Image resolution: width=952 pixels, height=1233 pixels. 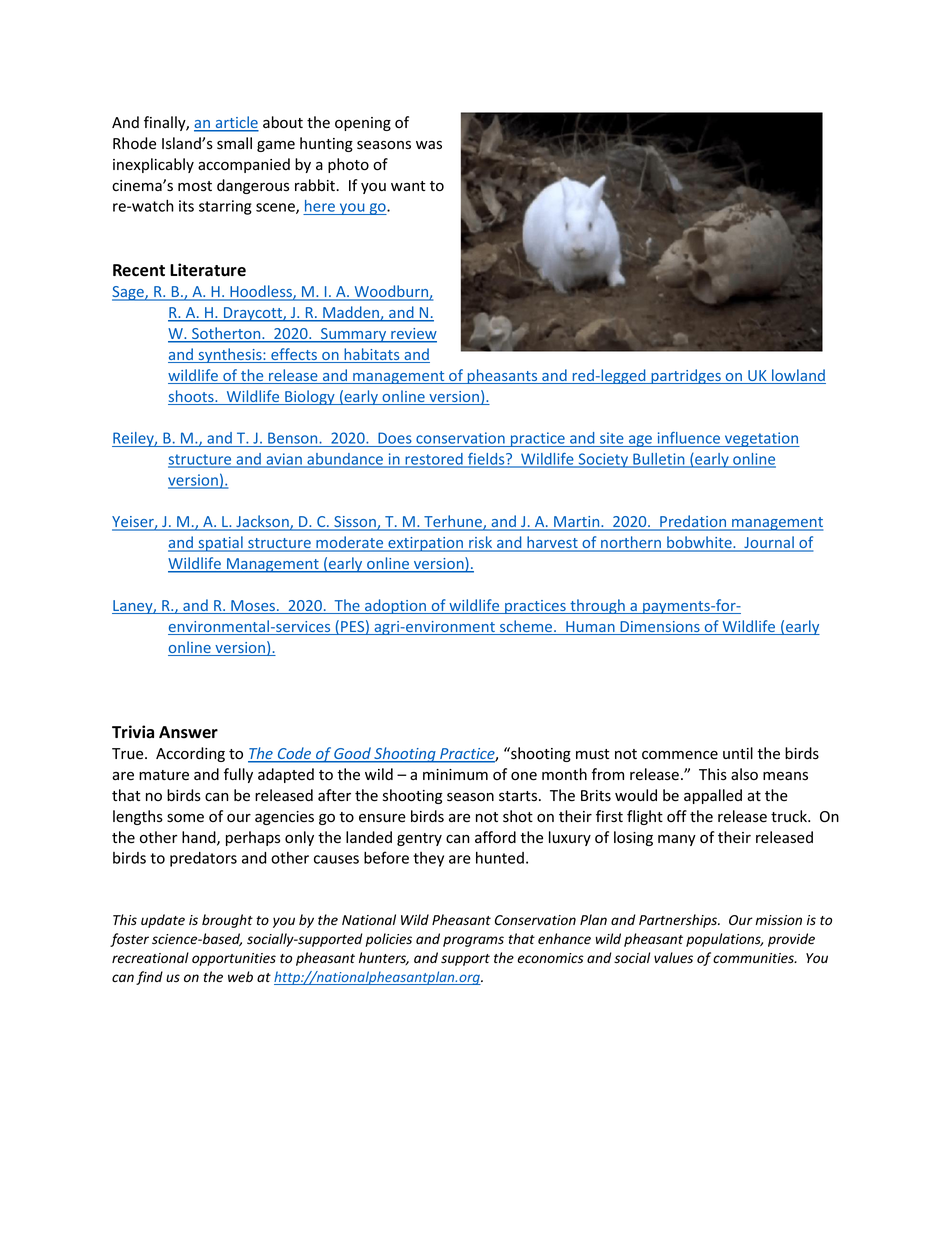 I want to click on spatial, so click(x=220, y=544).
